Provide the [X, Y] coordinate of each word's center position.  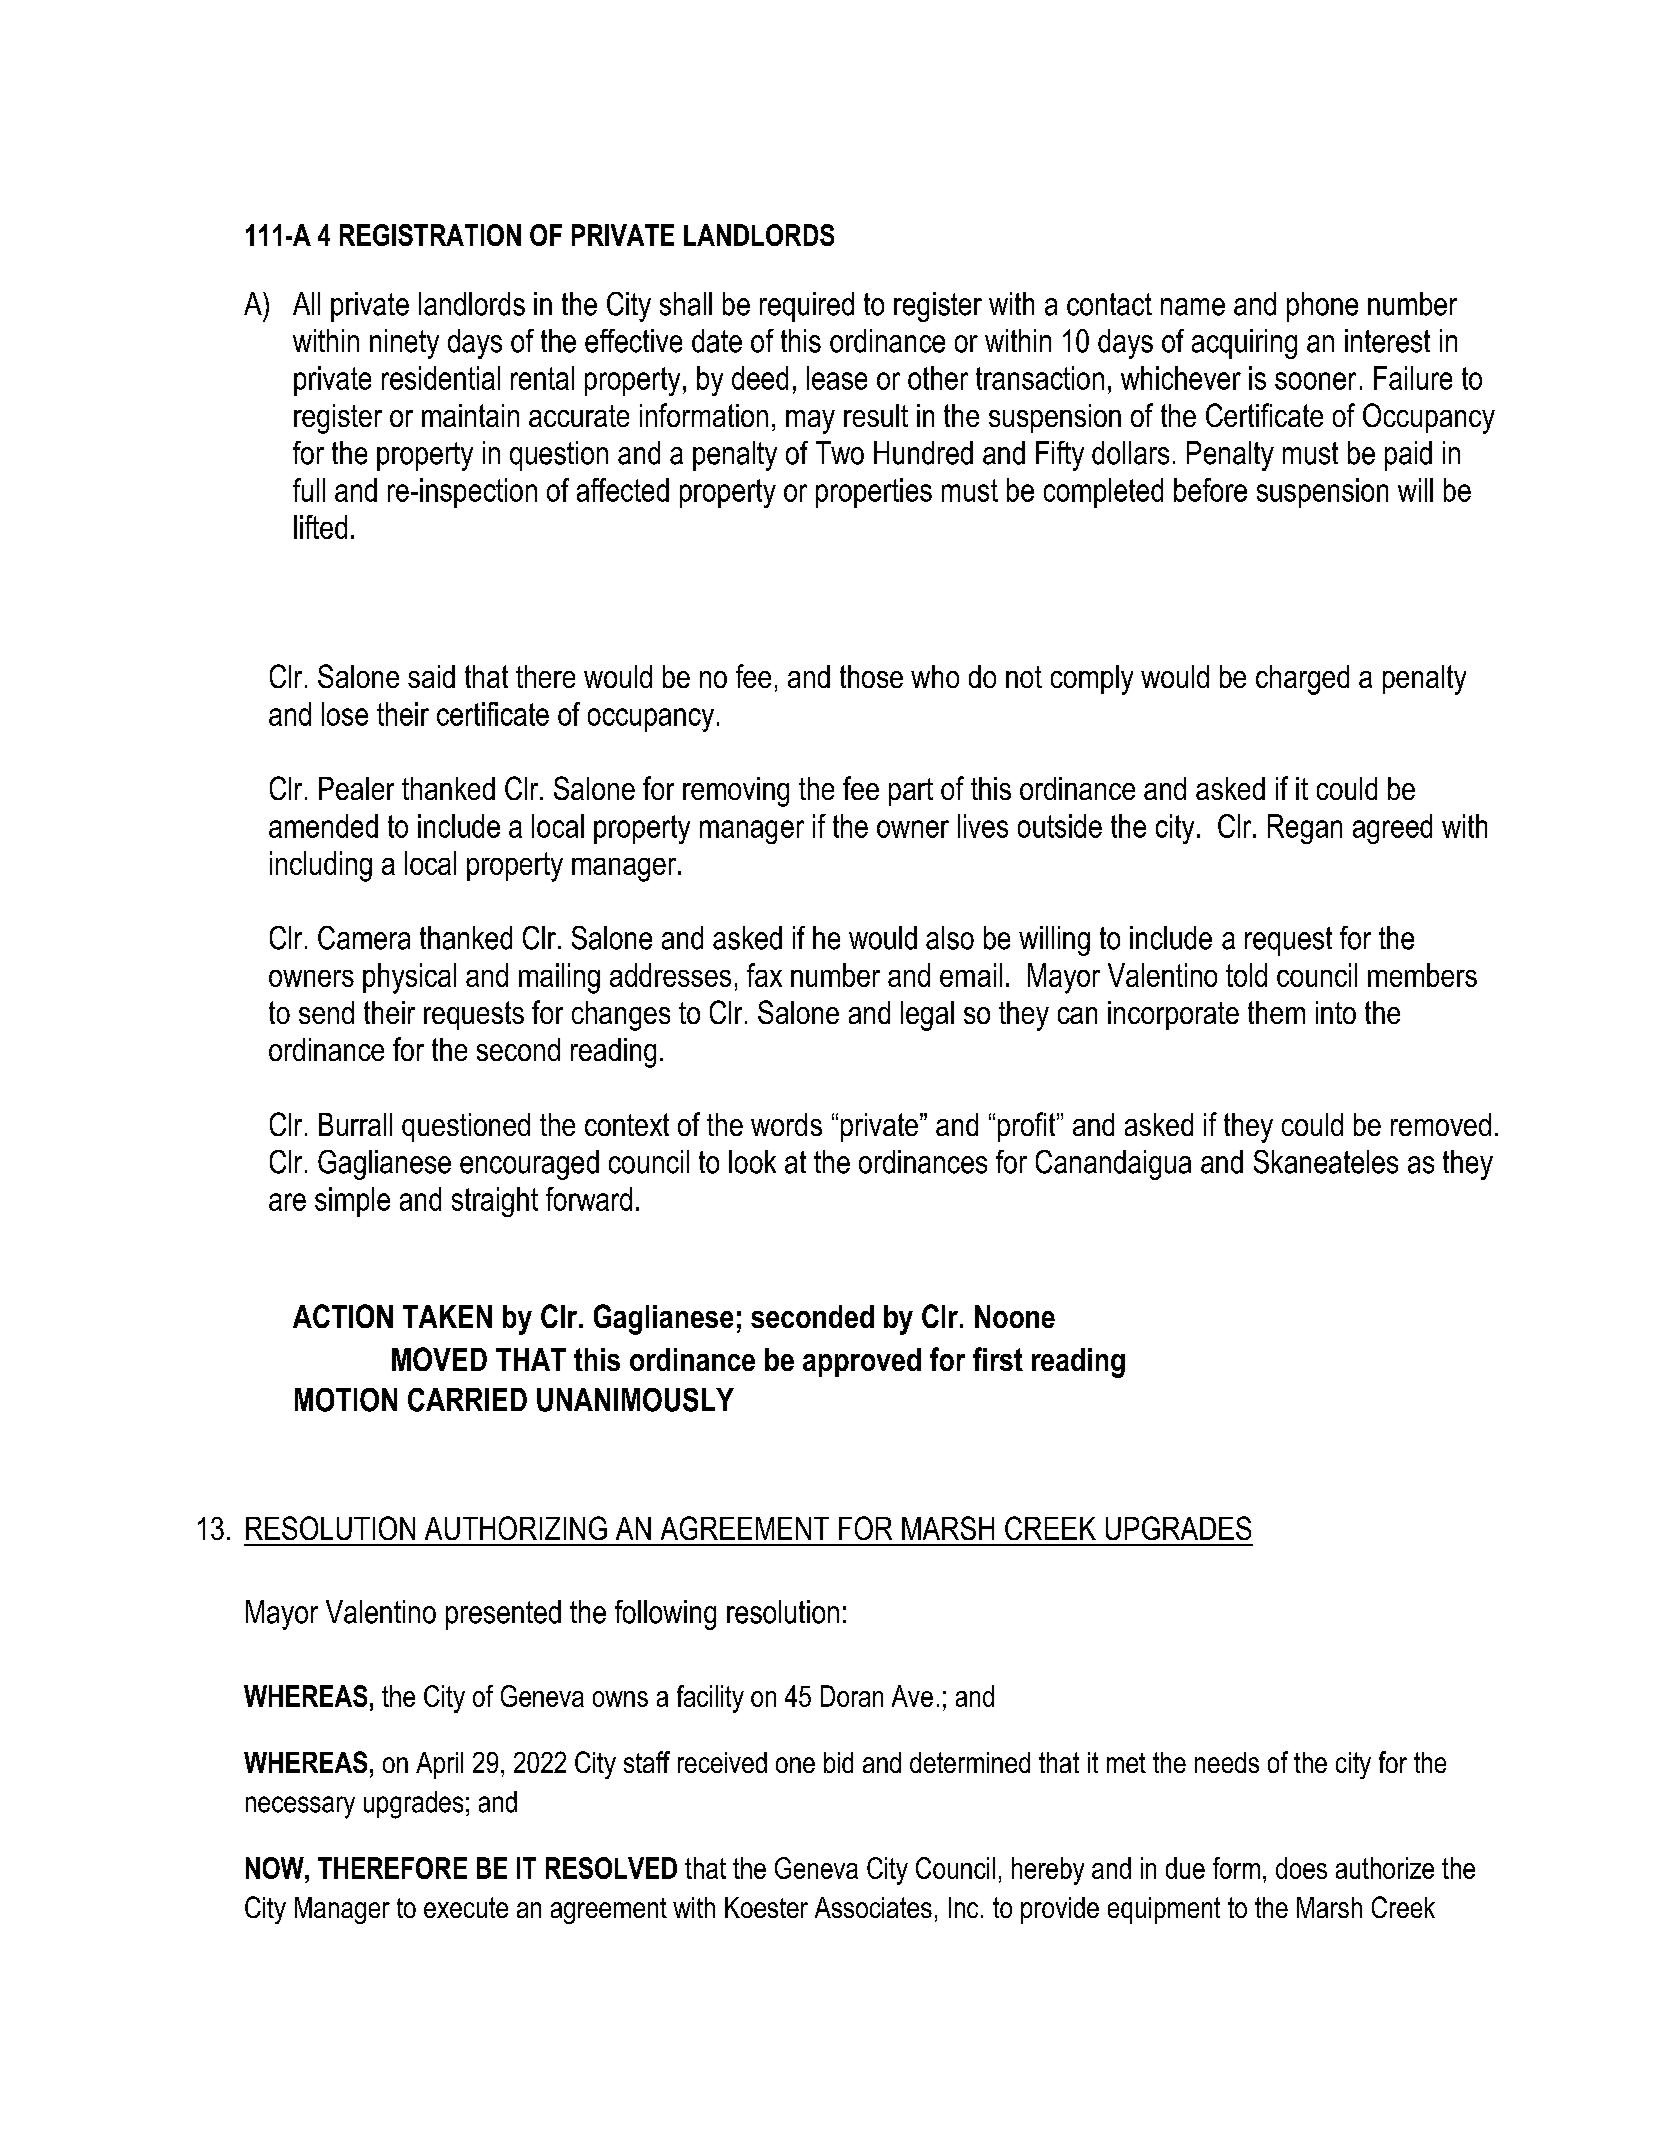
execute [466, 1907]
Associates [873, 1907]
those [871, 676]
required [807, 307]
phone [1322, 307]
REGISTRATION [430, 235]
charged [1302, 680]
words [786, 1124]
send [326, 1012]
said [431, 676]
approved [862, 1362]
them [1276, 1012]
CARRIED [467, 1400]
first [998, 1359]
